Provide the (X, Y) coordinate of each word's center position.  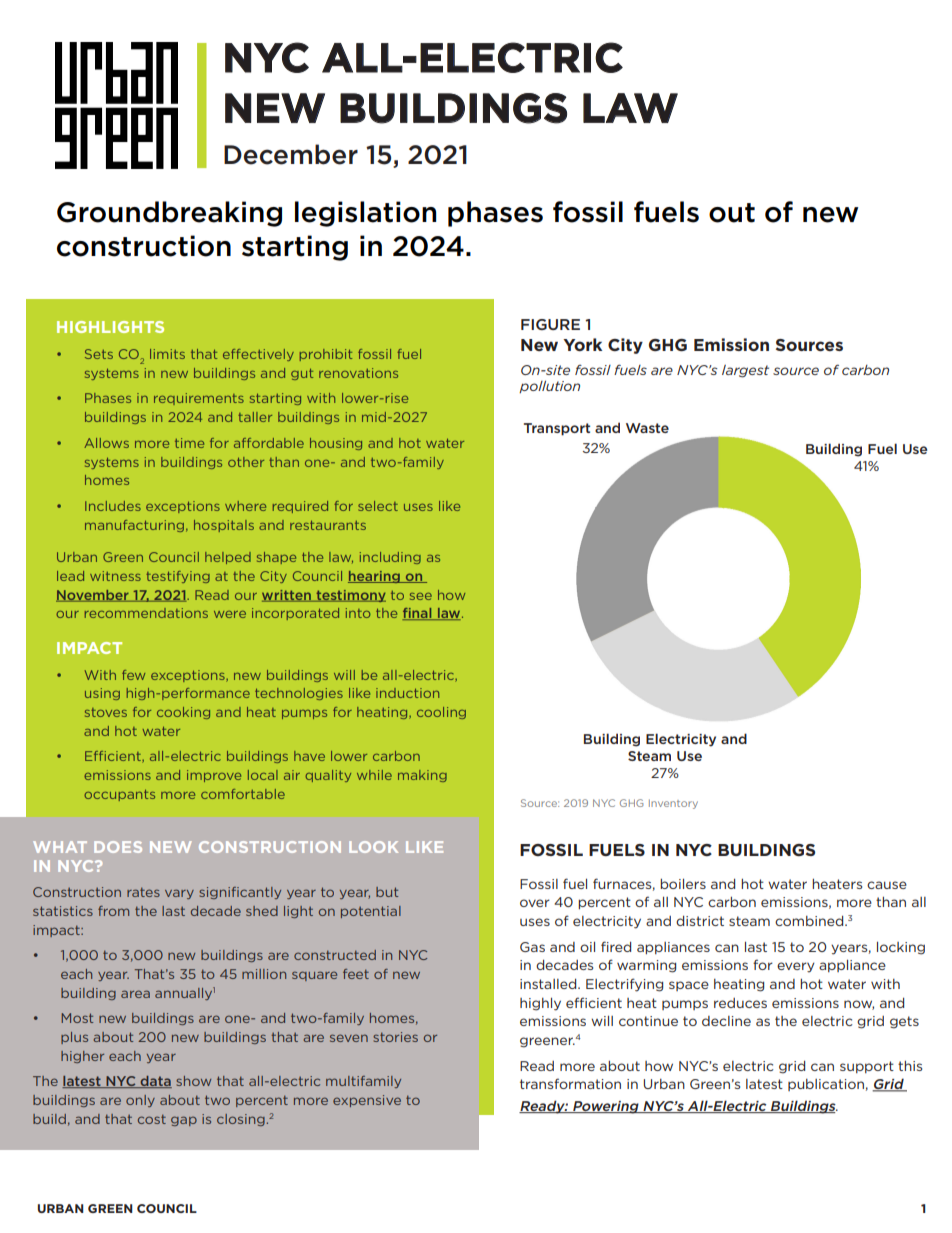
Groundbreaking (169, 214)
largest (745, 371)
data (155, 1082)
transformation (570, 1083)
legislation (365, 214)
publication (826, 1085)
